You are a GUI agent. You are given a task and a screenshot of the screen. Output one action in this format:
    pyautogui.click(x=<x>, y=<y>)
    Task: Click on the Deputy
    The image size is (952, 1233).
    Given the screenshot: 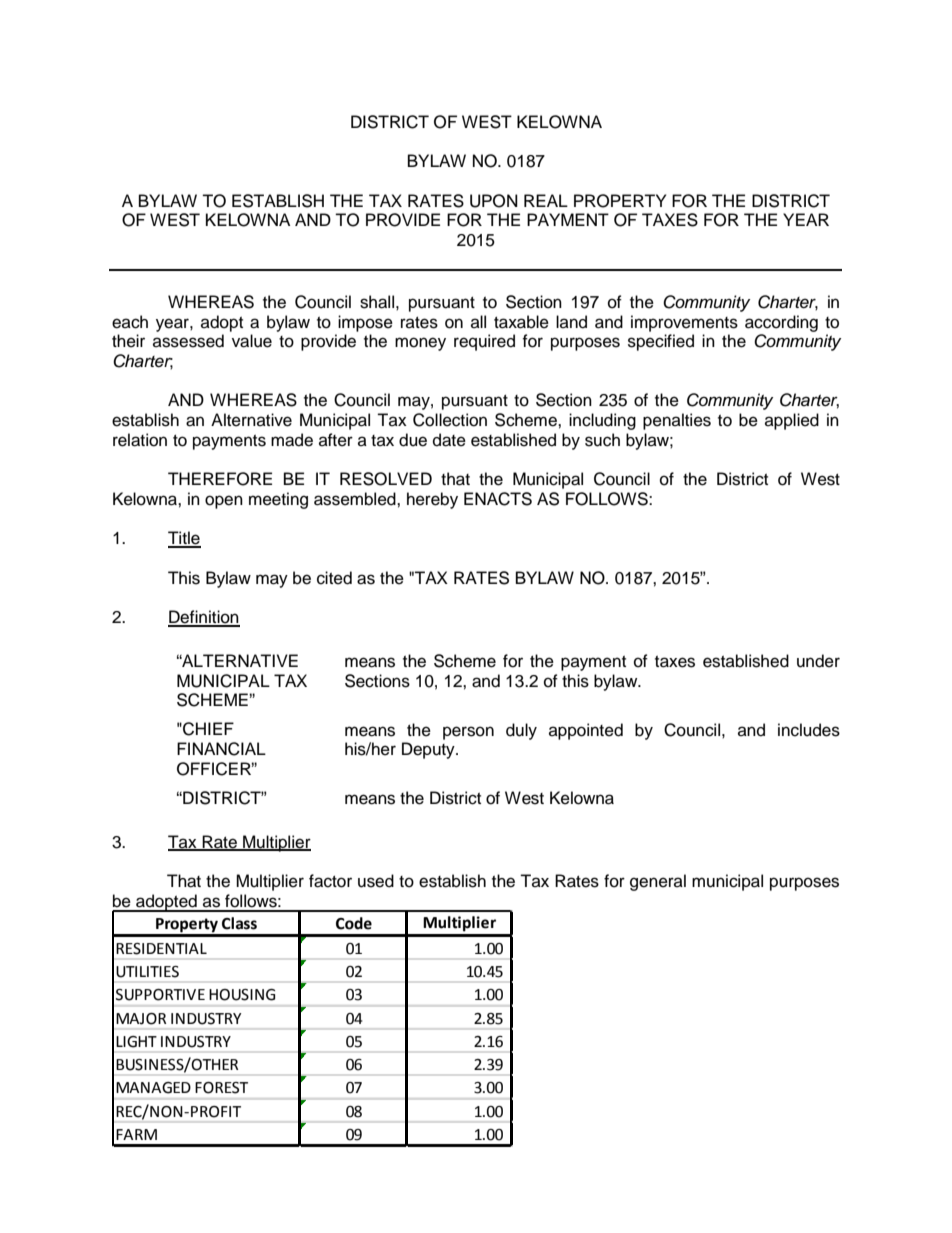 What is the action you would take?
    pyautogui.click(x=429, y=750)
